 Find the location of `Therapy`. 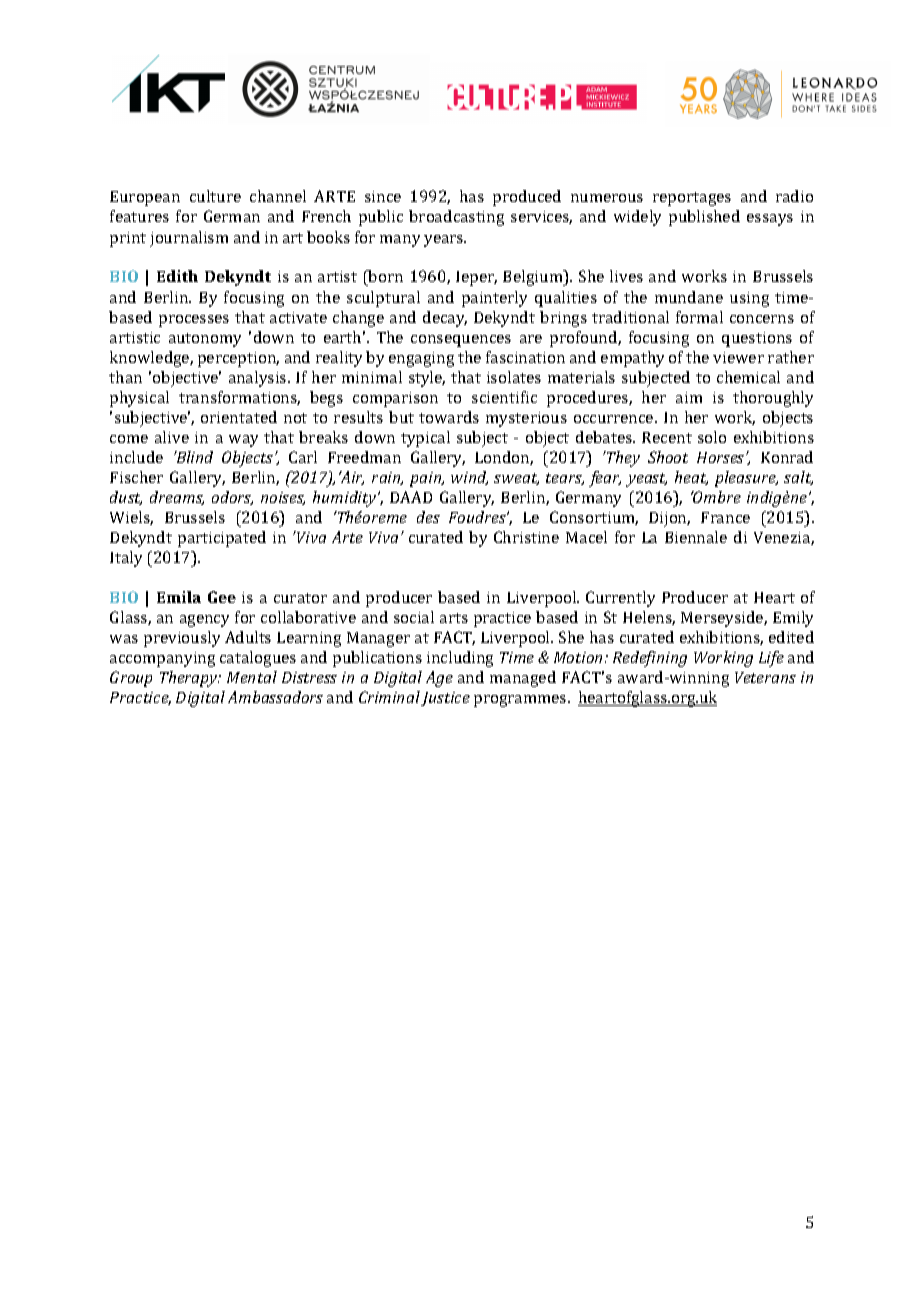

Therapy is located at coordinates (190, 679).
